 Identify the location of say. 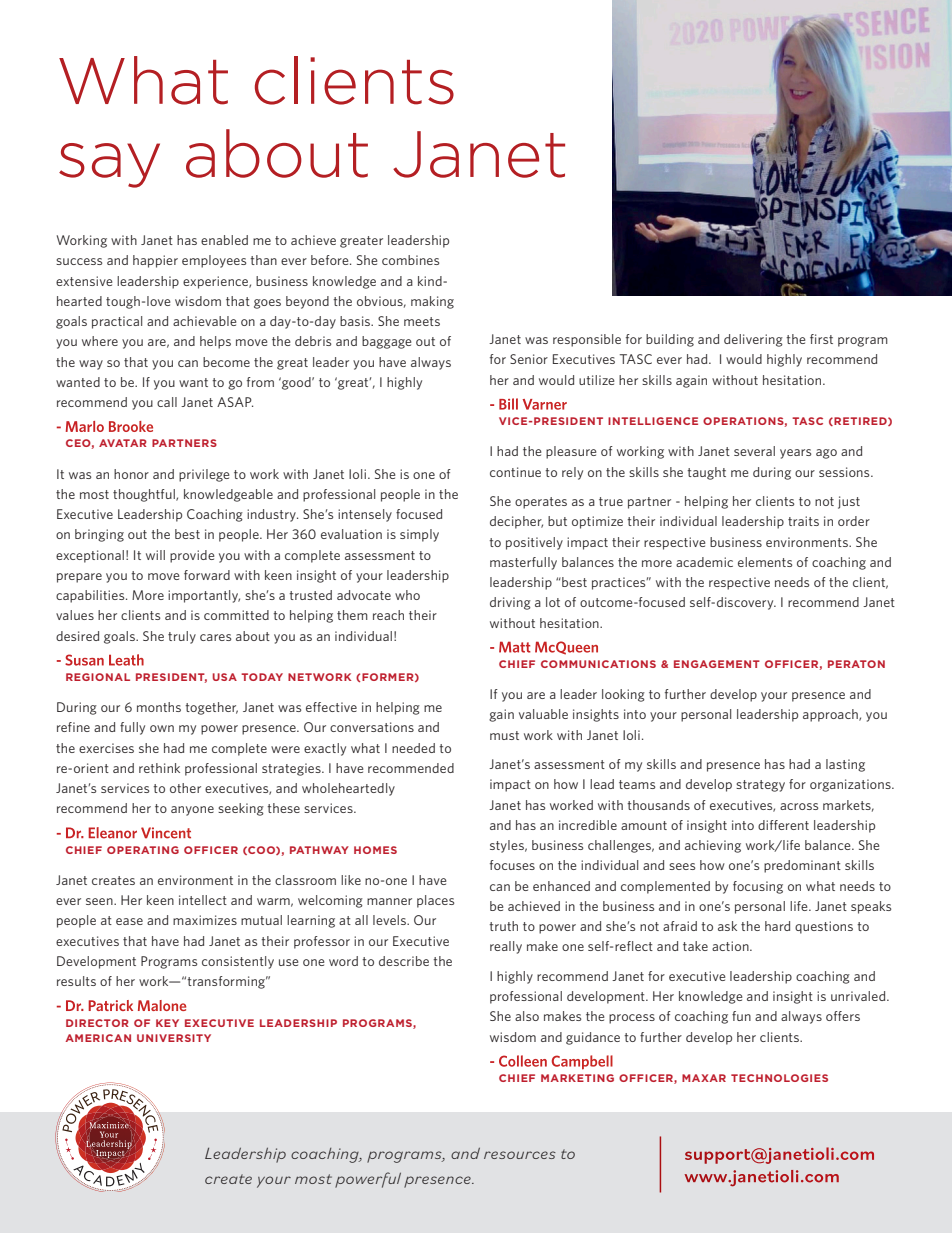
(109, 165).
